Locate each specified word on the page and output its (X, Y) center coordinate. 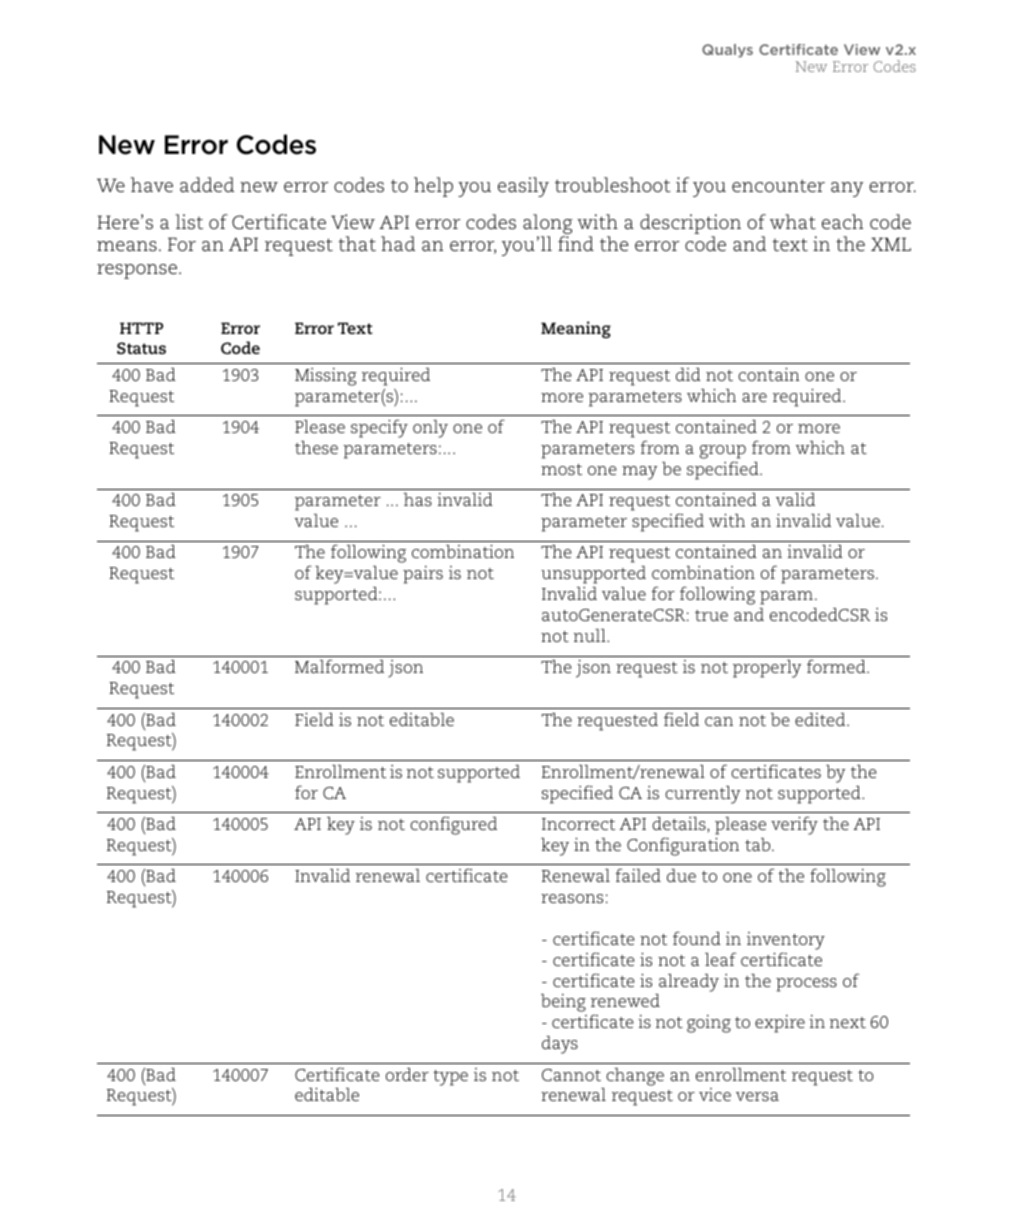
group (723, 453)
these (316, 447)
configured (453, 825)
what (793, 222)
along (548, 224)
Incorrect (578, 824)
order (407, 1074)
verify (794, 825)
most (561, 469)
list (189, 222)
